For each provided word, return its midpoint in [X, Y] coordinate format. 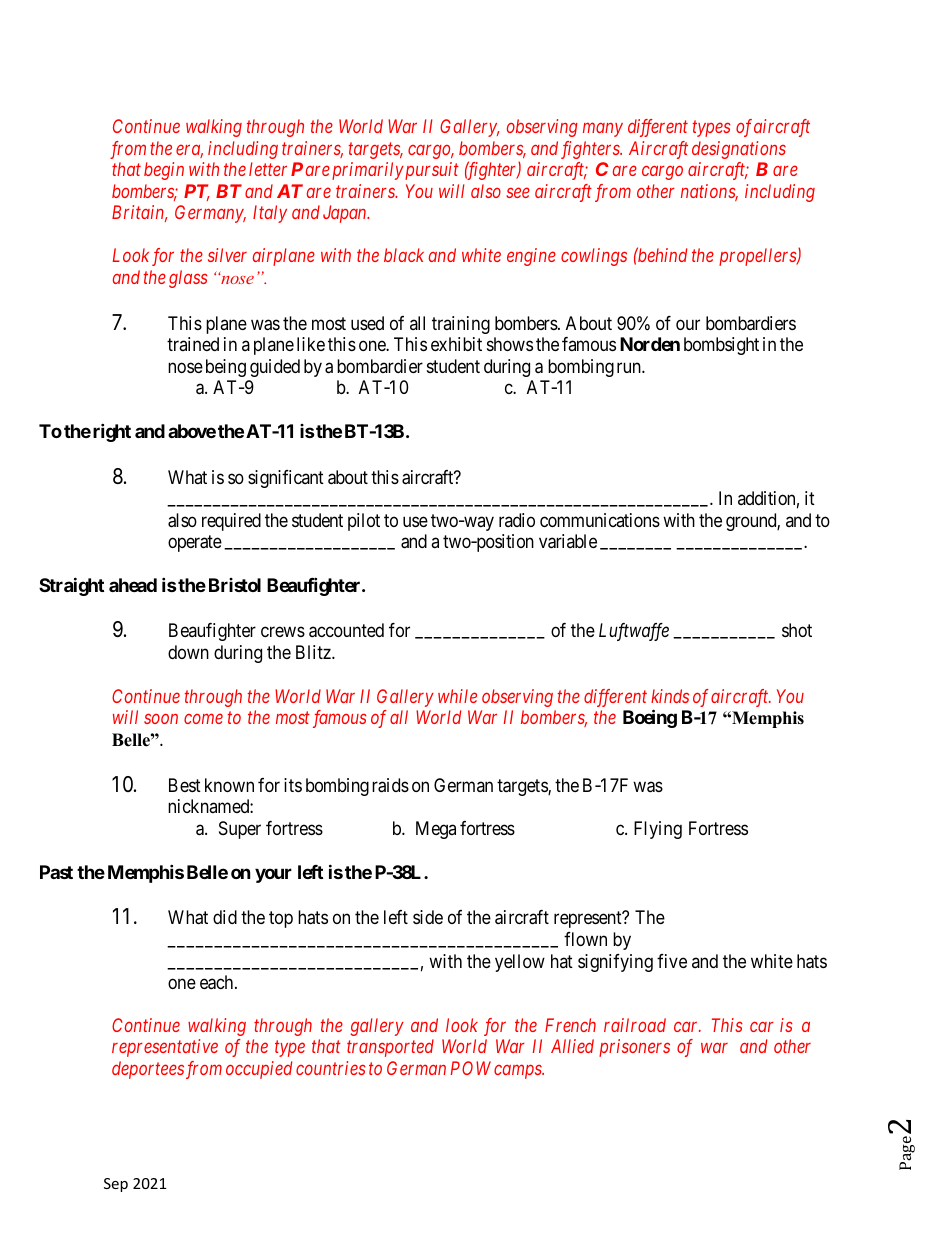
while [457, 696]
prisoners [634, 1048]
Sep [116, 1185]
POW [471, 1068]
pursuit [431, 171]
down [188, 652]
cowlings [594, 257]
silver [227, 255]
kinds [670, 696]
